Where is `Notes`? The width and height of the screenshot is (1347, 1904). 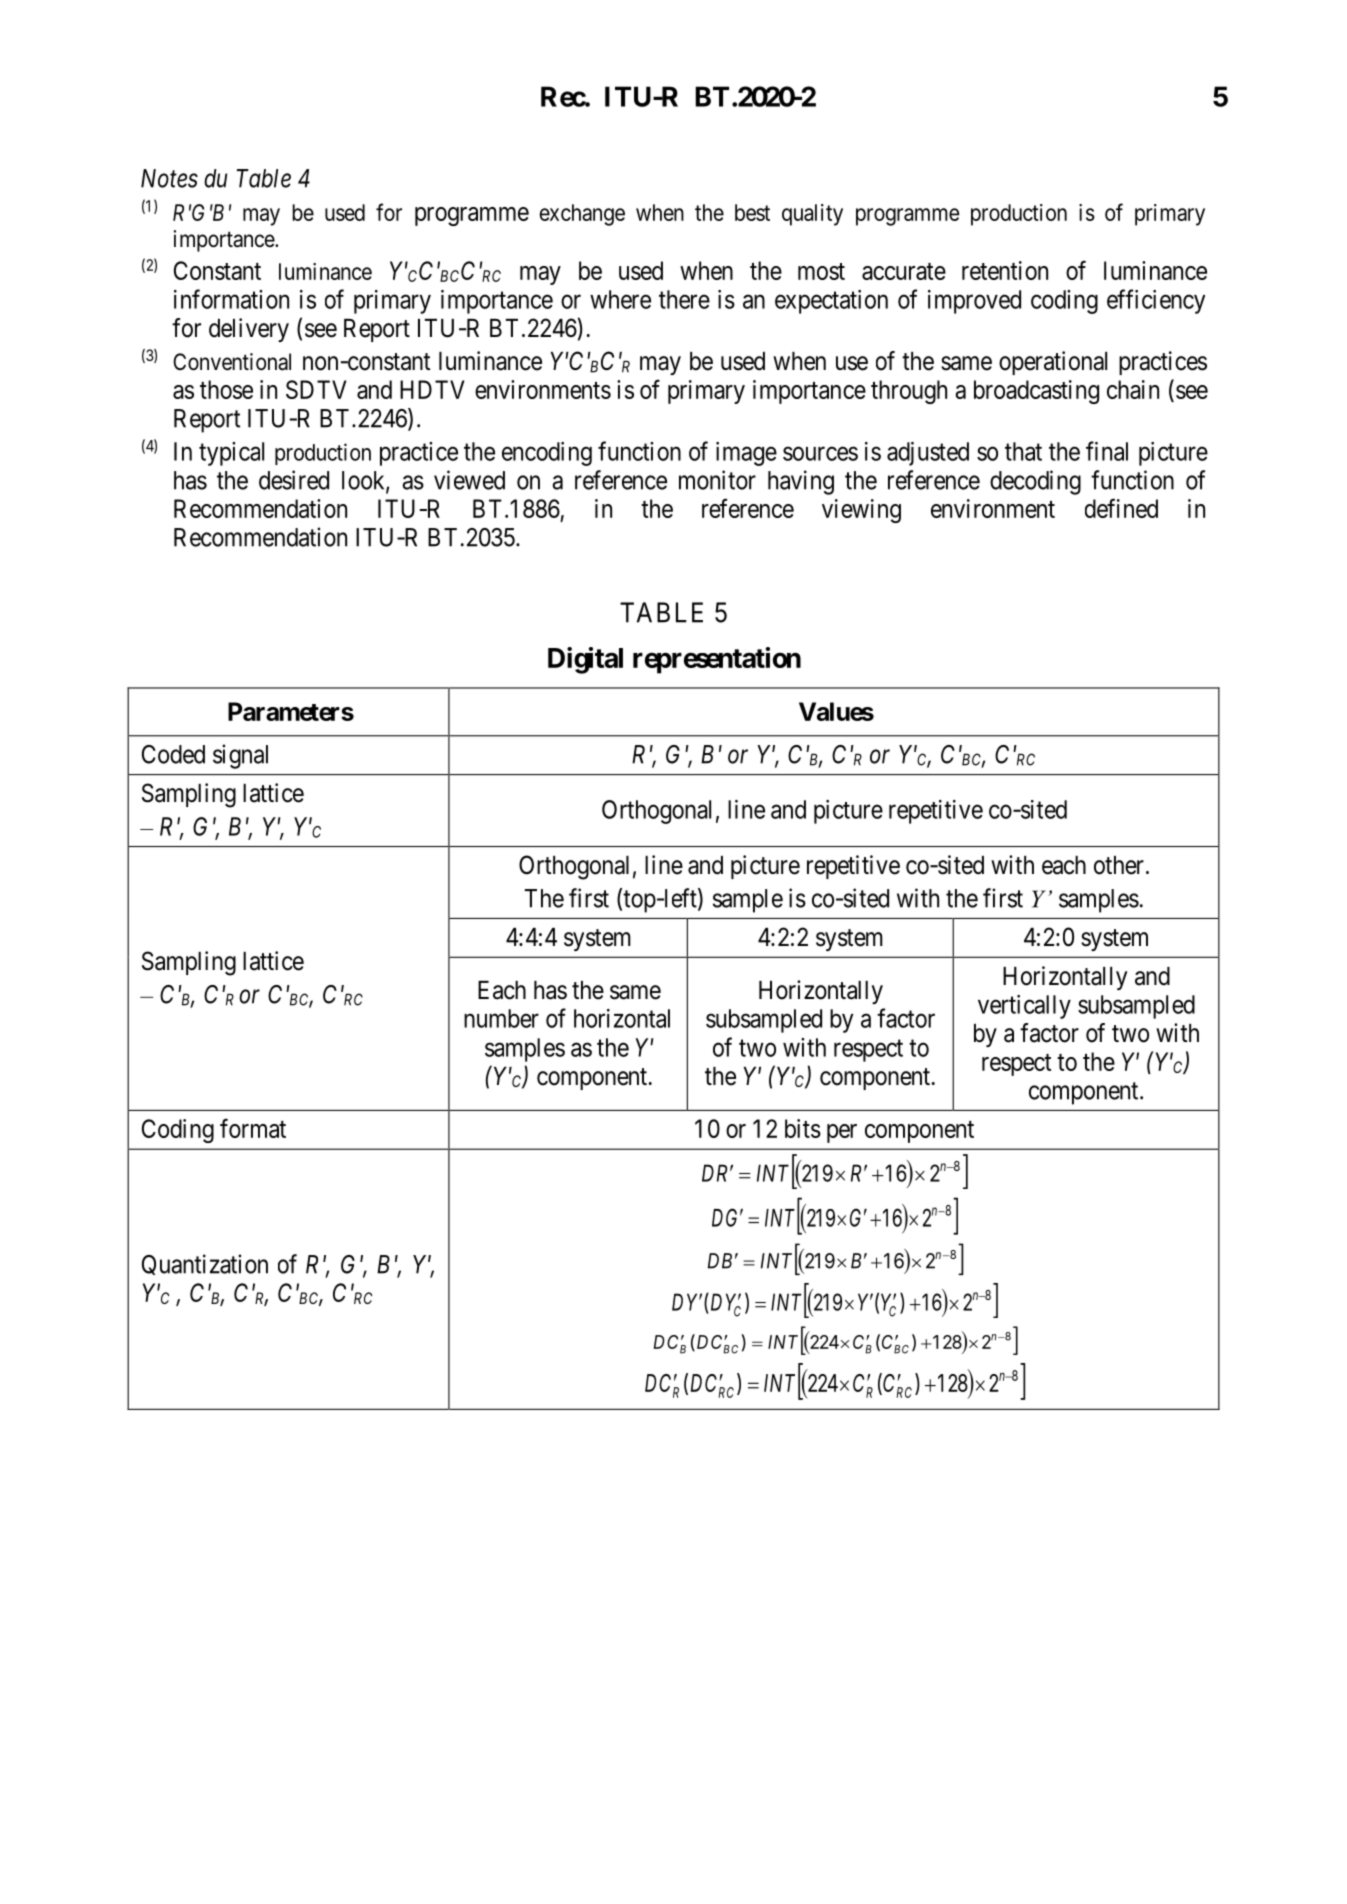 Notes is located at coordinates (169, 178).
